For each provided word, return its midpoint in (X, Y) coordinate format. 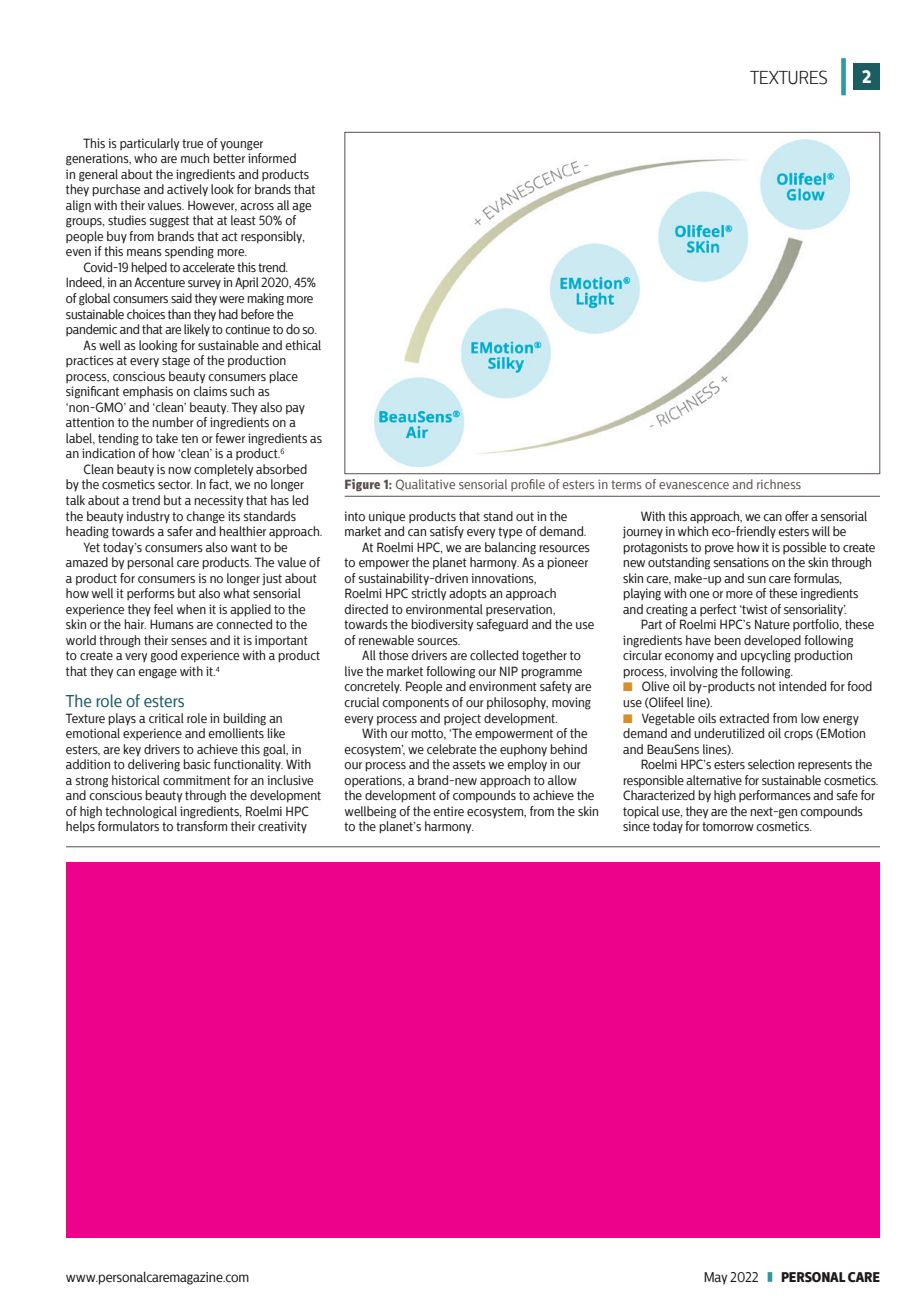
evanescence (694, 485)
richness (779, 484)
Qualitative (425, 485)
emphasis (148, 392)
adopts (468, 594)
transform (201, 826)
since (636, 826)
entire (448, 811)
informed (272, 158)
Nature (772, 624)
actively (187, 190)
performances (775, 796)
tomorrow (728, 826)
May (715, 1278)
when (191, 609)
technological (141, 812)
